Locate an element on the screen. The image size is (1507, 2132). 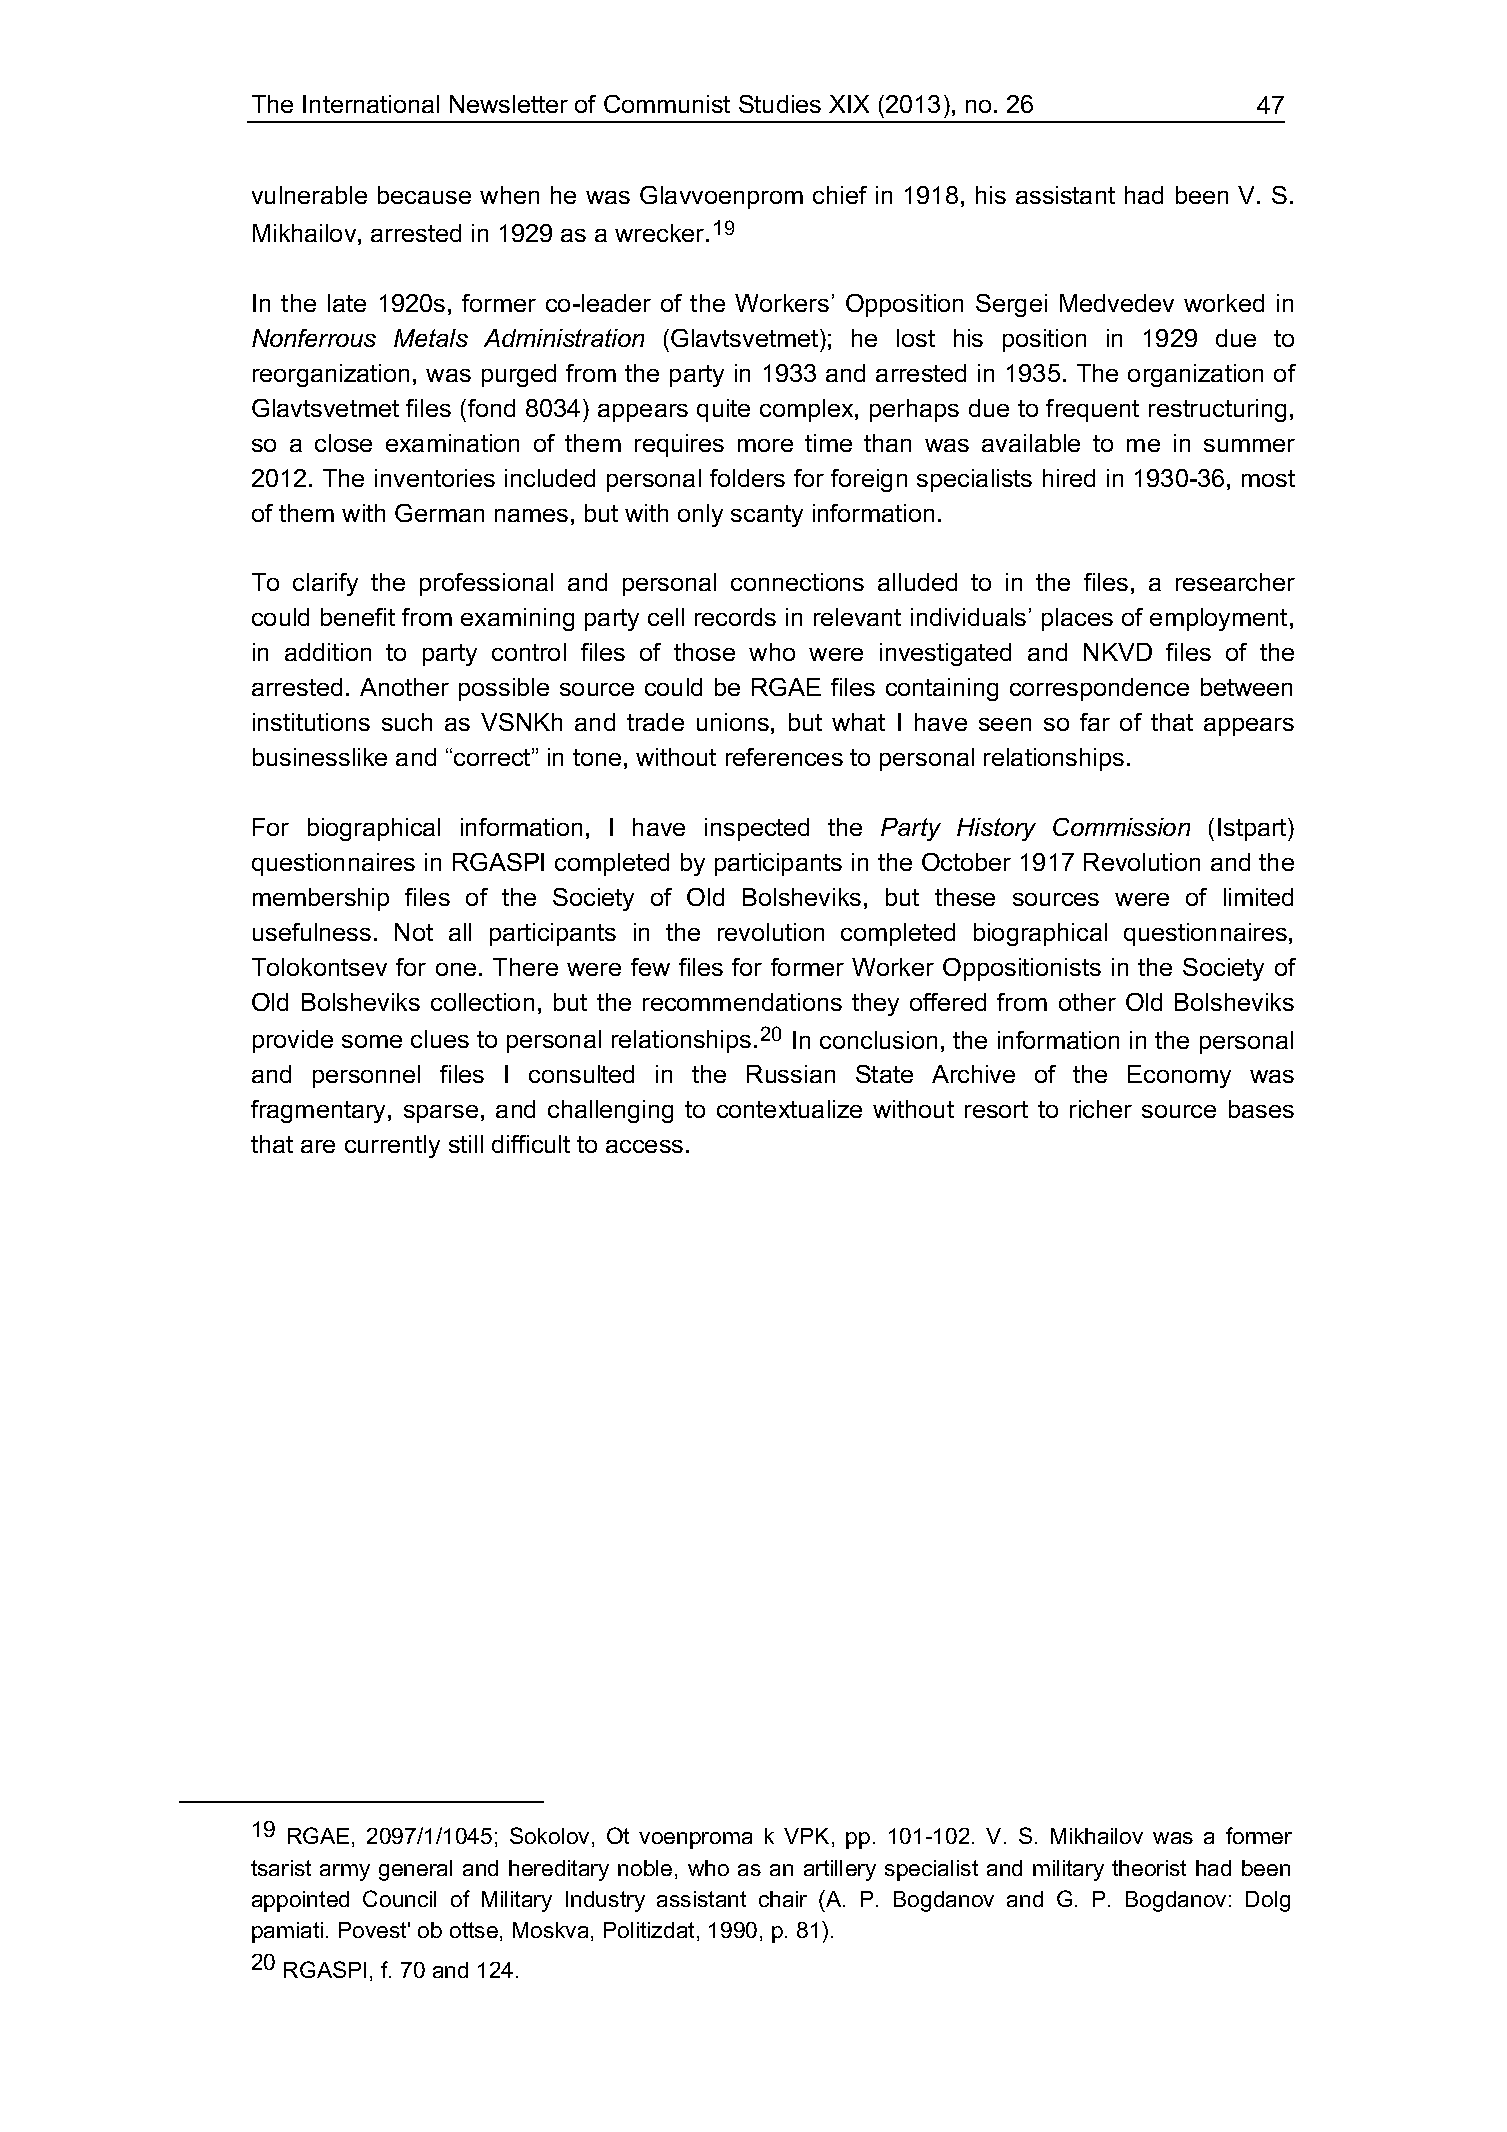
because is located at coordinates (424, 195).
